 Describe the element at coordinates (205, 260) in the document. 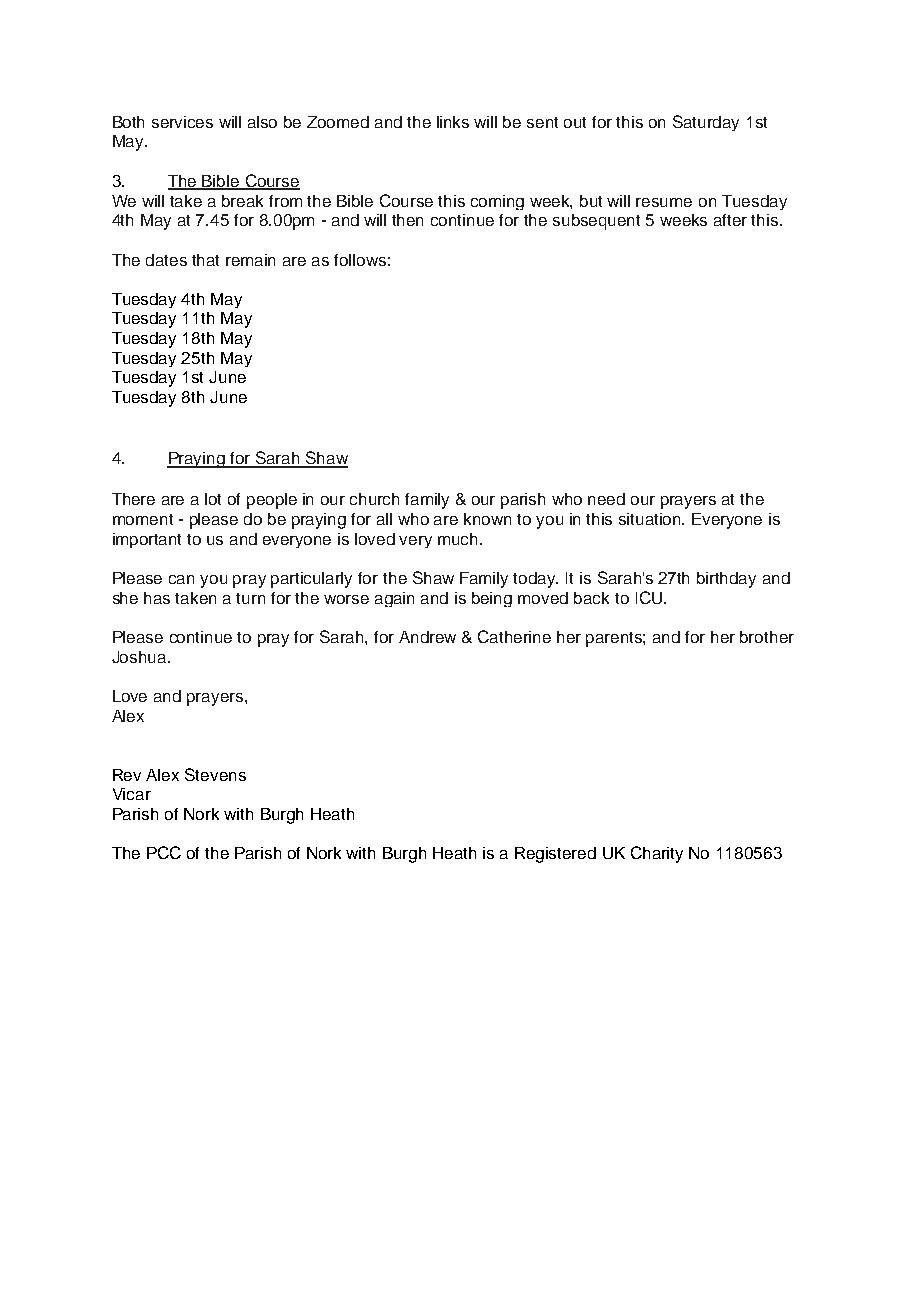

I see `that` at that location.
